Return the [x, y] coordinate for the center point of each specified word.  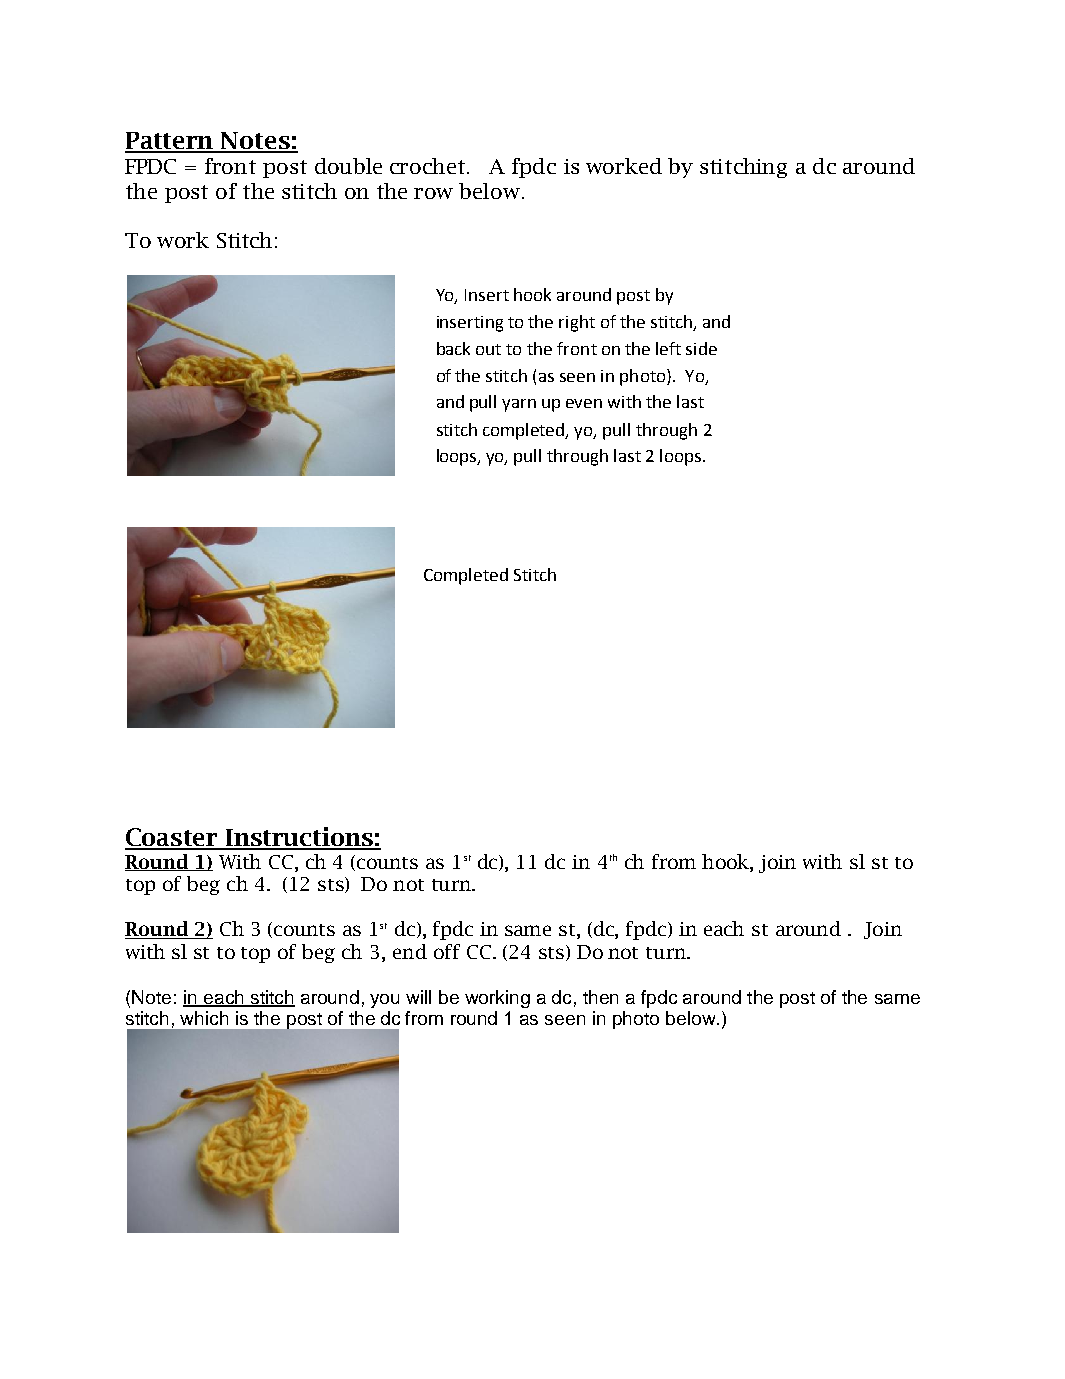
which [204, 1018]
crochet [427, 166]
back [453, 348]
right [577, 323]
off [447, 951]
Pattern [170, 142]
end [410, 951]
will [418, 997]
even [584, 403]
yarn [519, 405]
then [600, 997]
